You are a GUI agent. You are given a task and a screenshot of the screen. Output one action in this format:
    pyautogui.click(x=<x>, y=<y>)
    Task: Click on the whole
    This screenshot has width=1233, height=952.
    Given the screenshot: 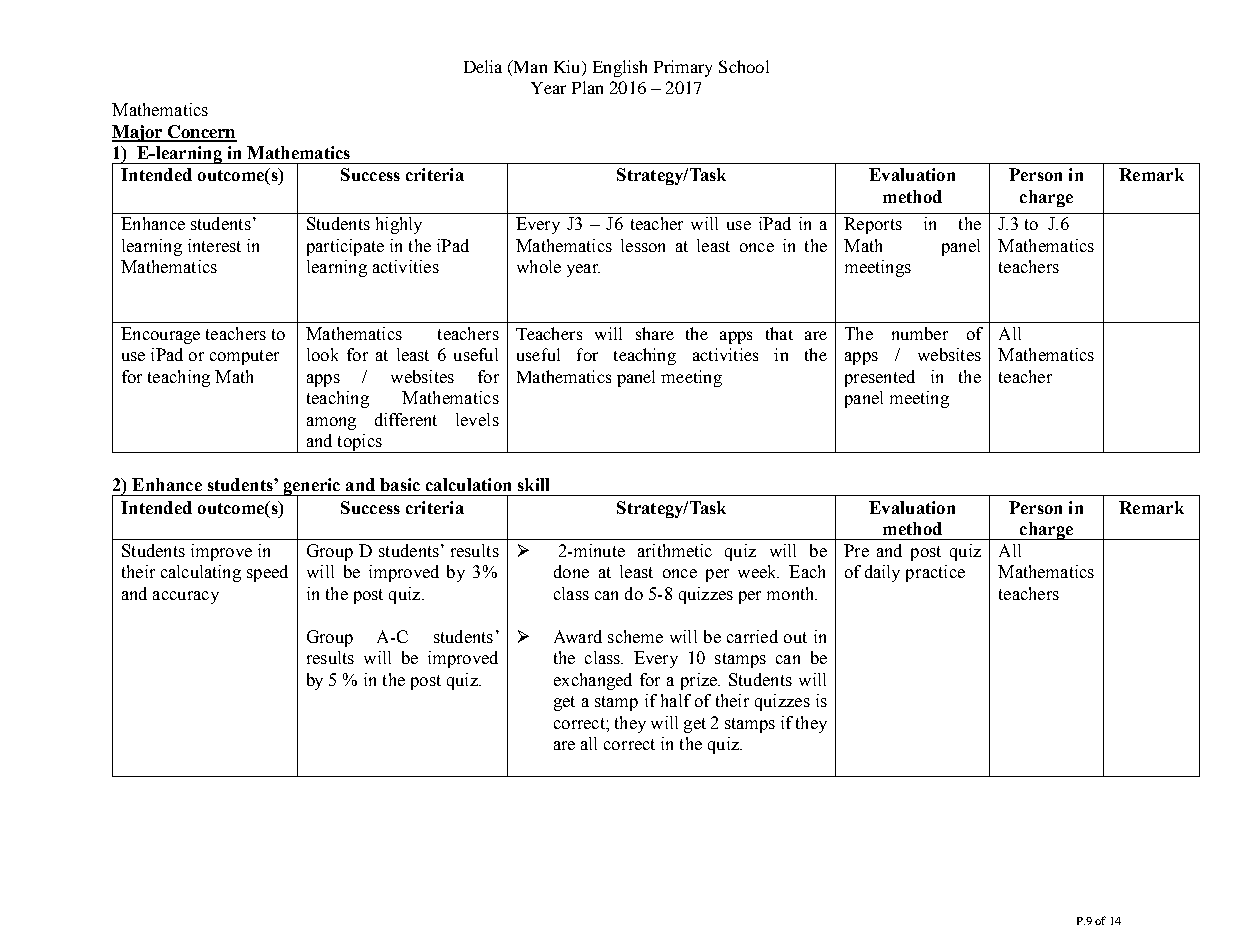 What is the action you would take?
    pyautogui.click(x=539, y=266)
